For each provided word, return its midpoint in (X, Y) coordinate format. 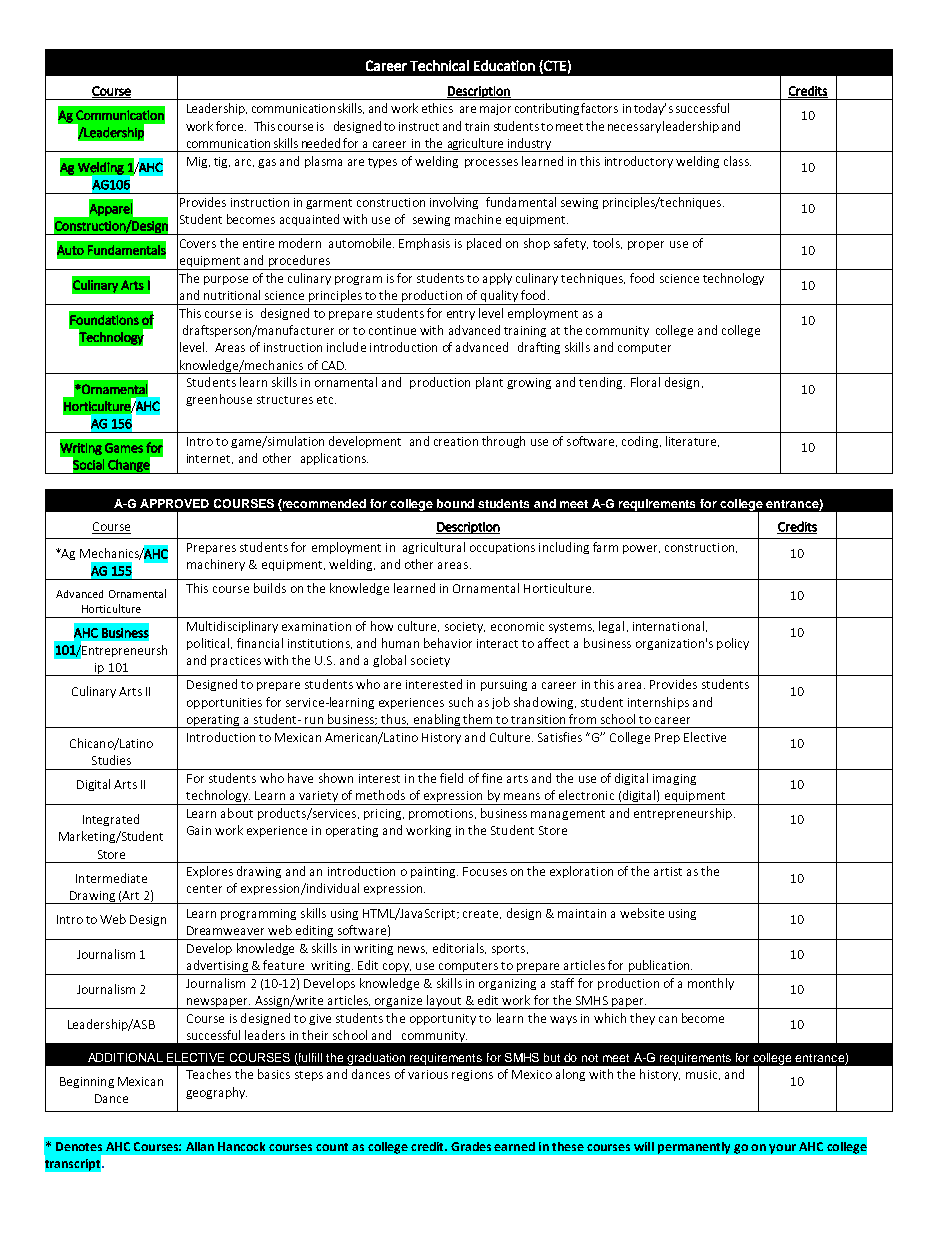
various (428, 1074)
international (668, 626)
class (737, 161)
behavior (448, 643)
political (209, 644)
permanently (694, 1148)
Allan (200, 1146)
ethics (437, 108)
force (231, 126)
